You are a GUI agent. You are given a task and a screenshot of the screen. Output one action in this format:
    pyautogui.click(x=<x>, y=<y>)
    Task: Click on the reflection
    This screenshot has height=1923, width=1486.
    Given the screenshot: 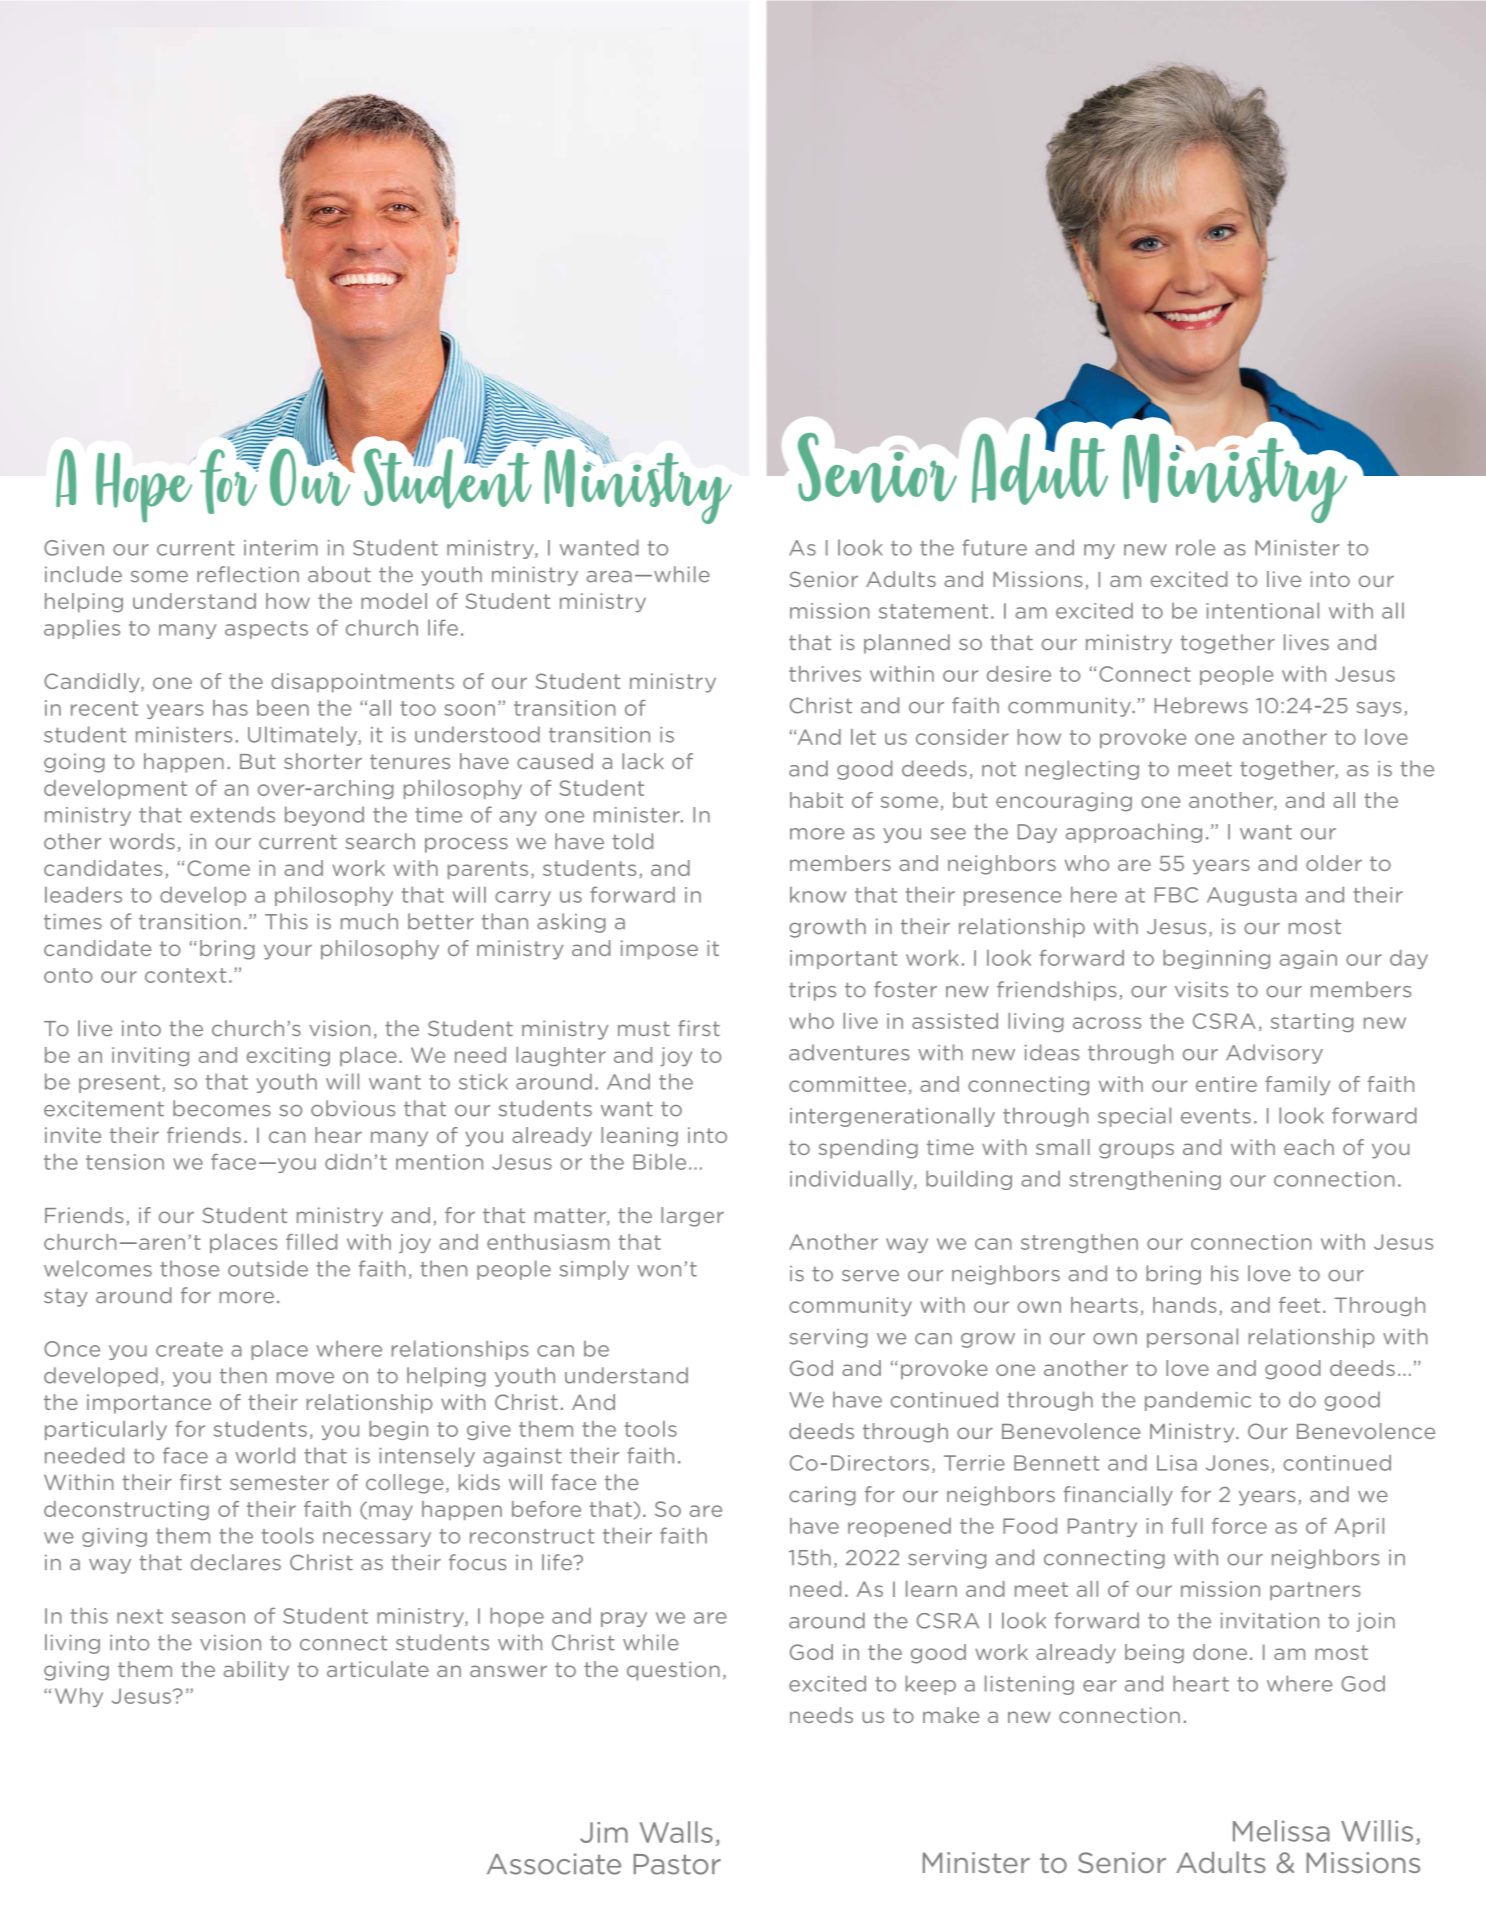 What is the action you would take?
    pyautogui.click(x=248, y=574)
